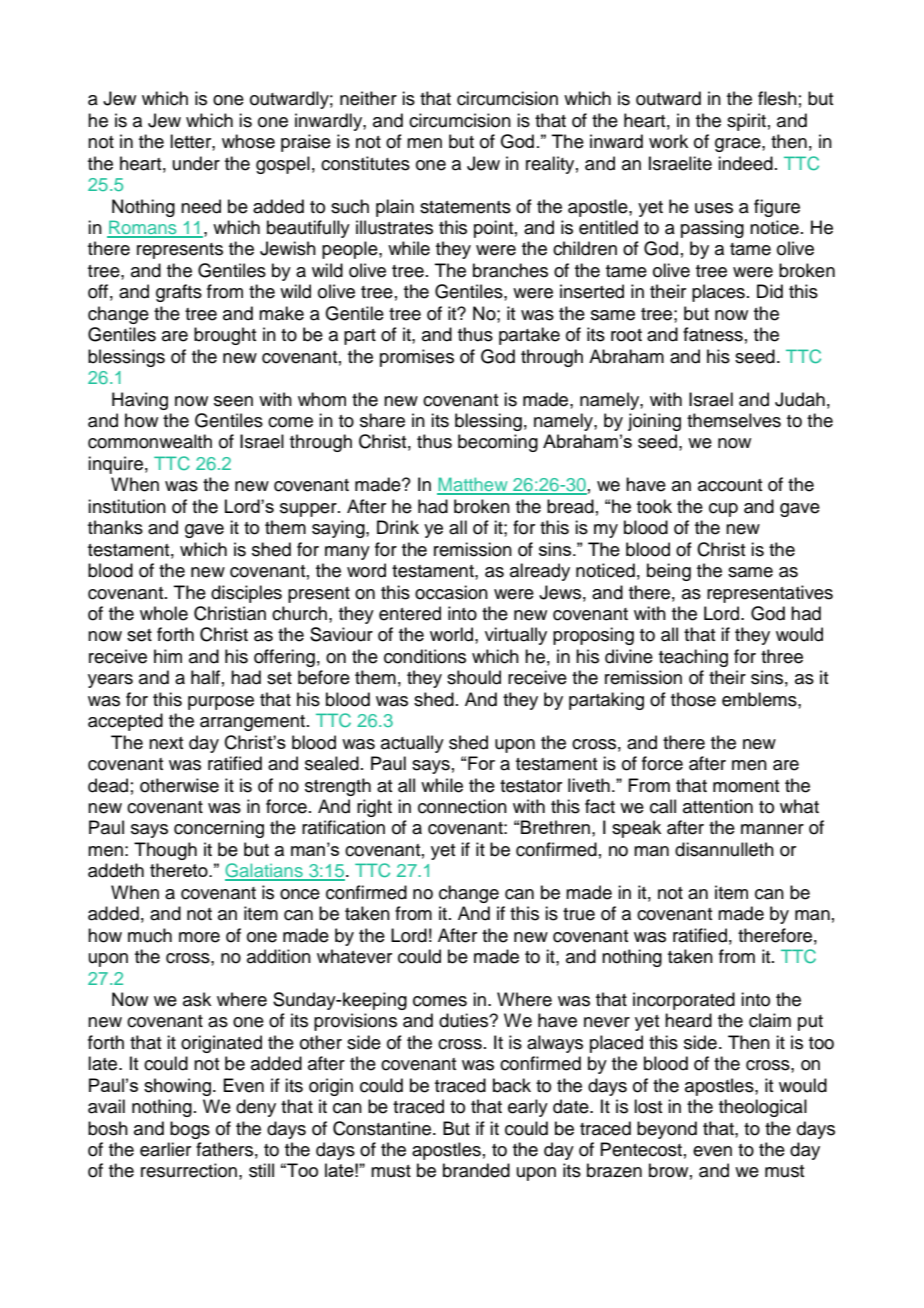  Describe the element at coordinates (425, 656) in the image. I see `conditions` at that location.
